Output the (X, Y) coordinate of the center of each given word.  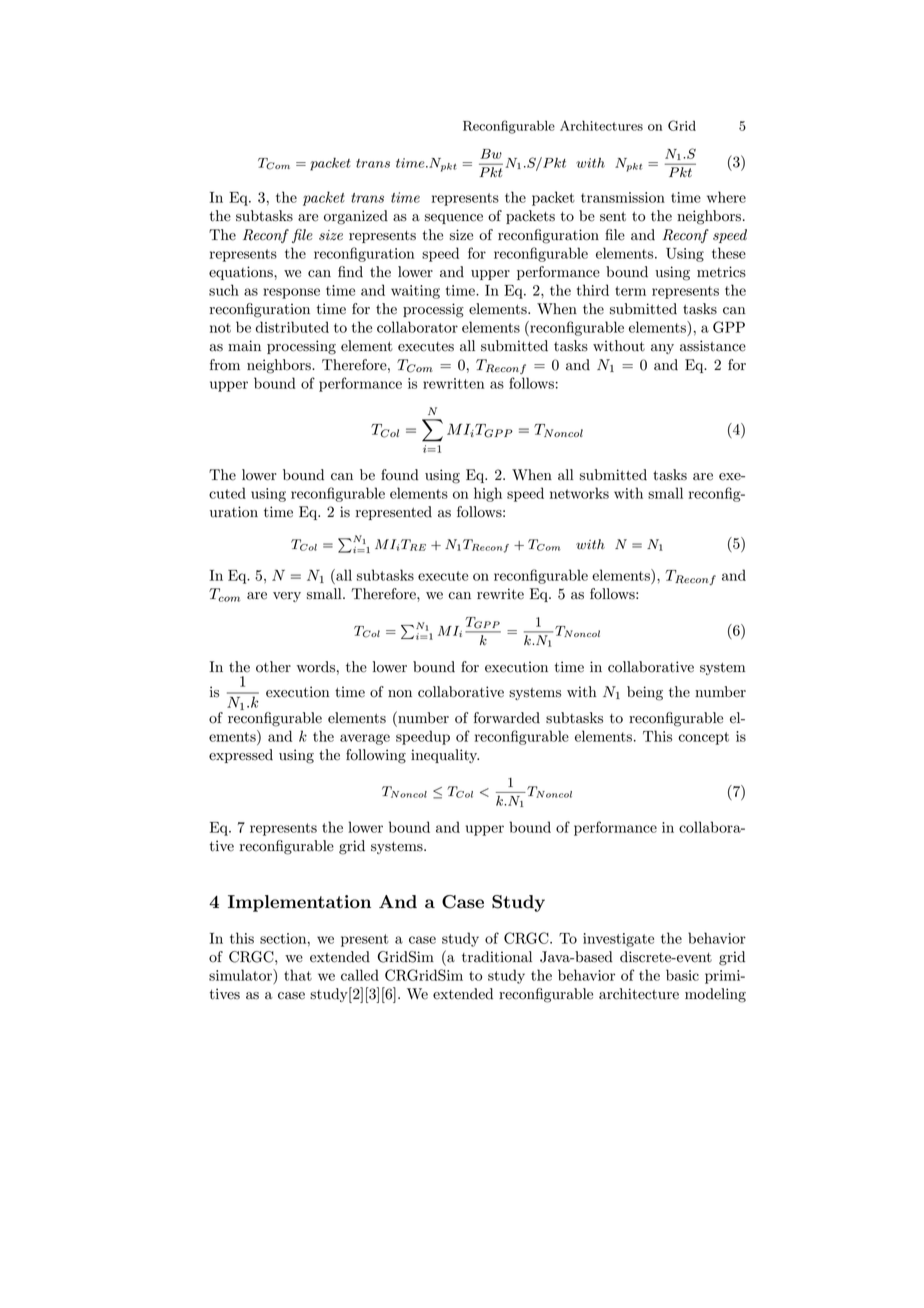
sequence (454, 219)
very (287, 597)
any (662, 349)
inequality (445, 756)
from (225, 365)
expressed (241, 756)
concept (704, 738)
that (298, 975)
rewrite (500, 594)
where (726, 197)
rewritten (454, 383)
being (645, 693)
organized (356, 217)
